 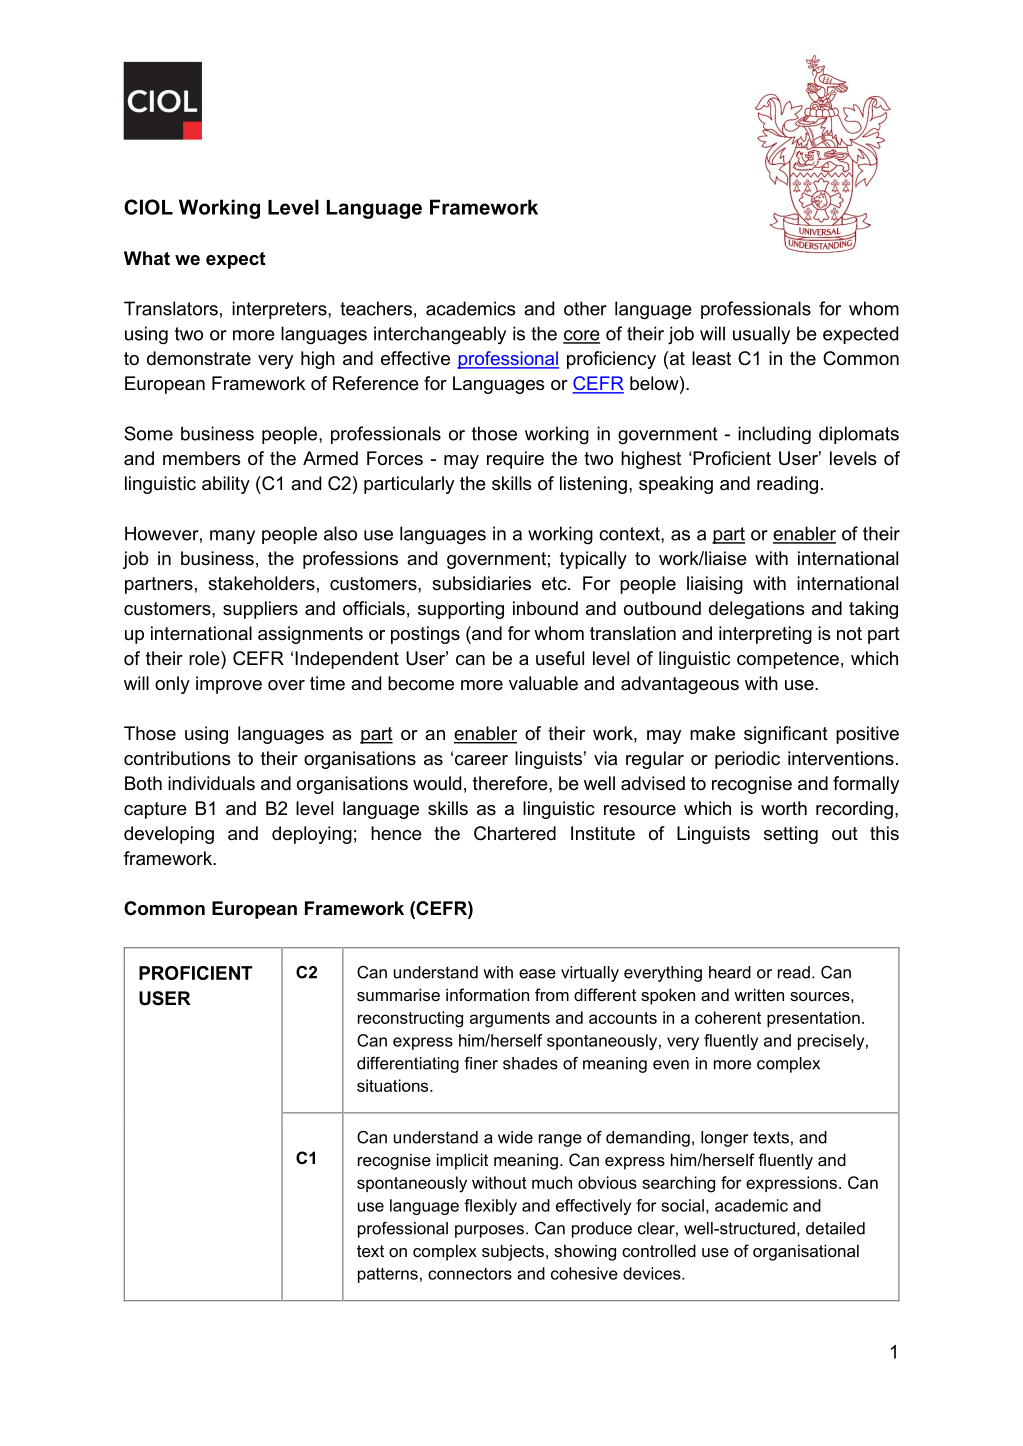 What do you see at coordinates (388, 1275) in the document?
I see `patterns` at bounding box center [388, 1275].
